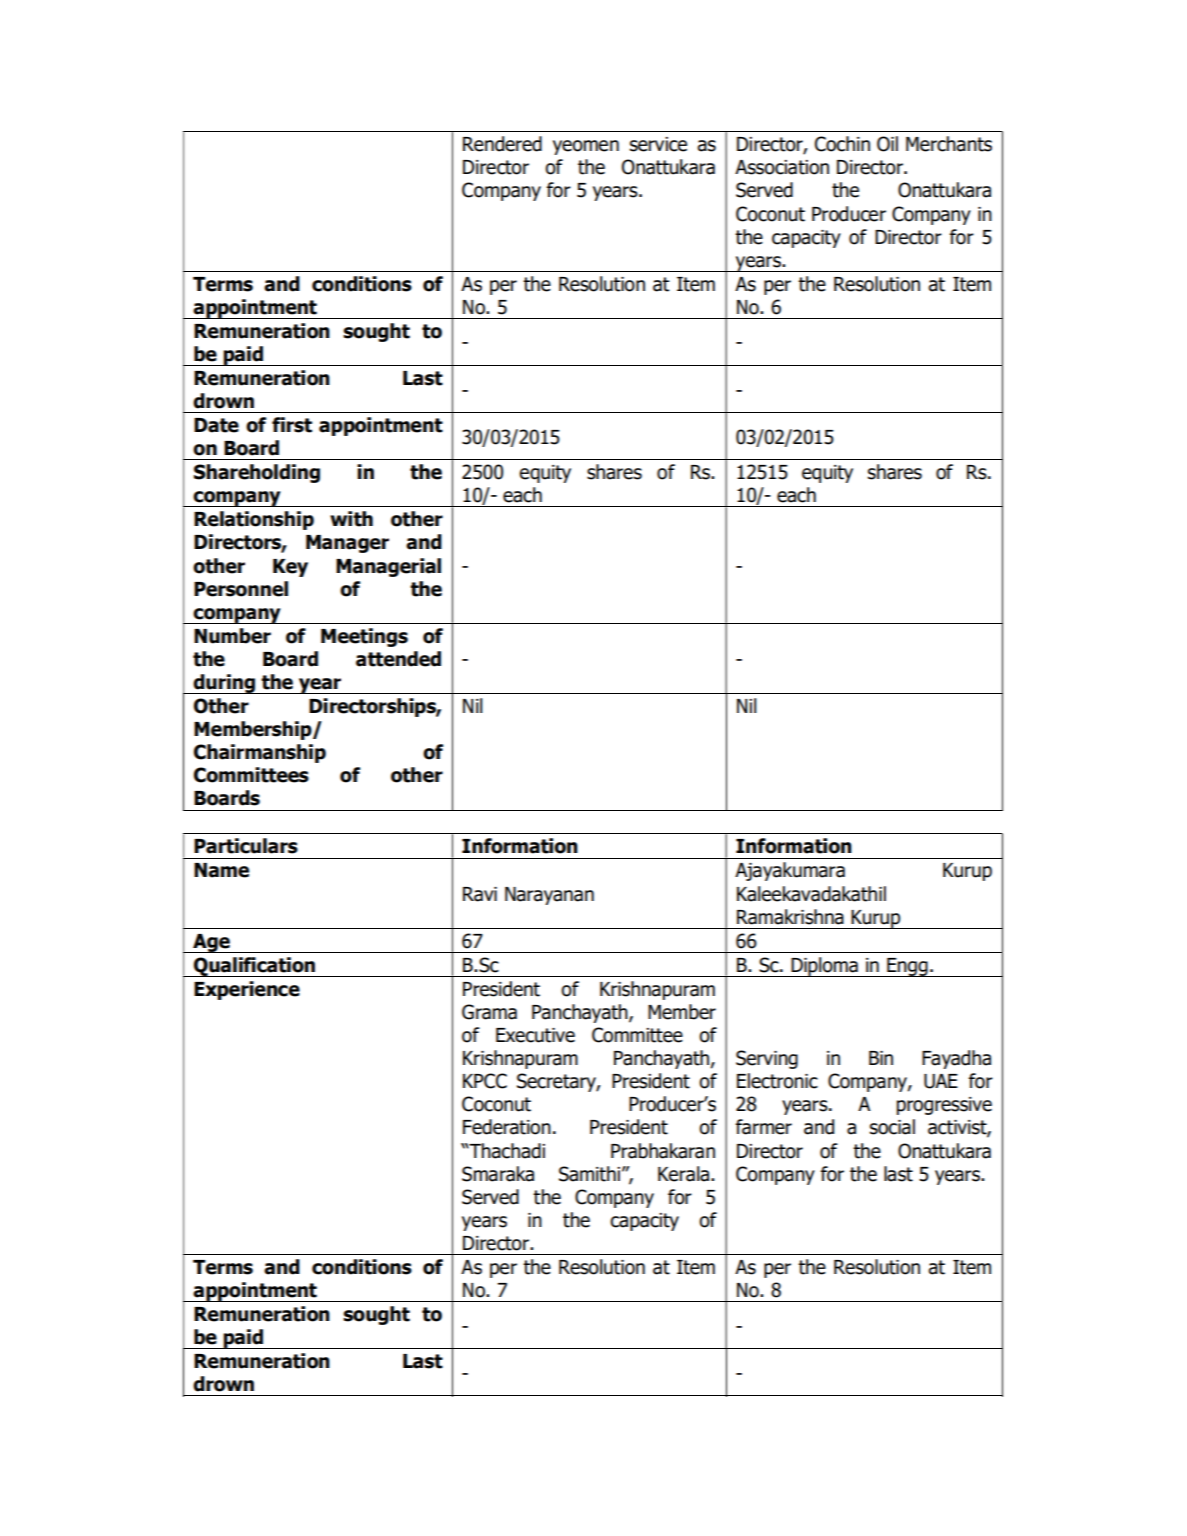 The height and width of the page is (1536, 1187). Describe the element at coordinates (782, 167) in the page. I see `Association` at that location.
